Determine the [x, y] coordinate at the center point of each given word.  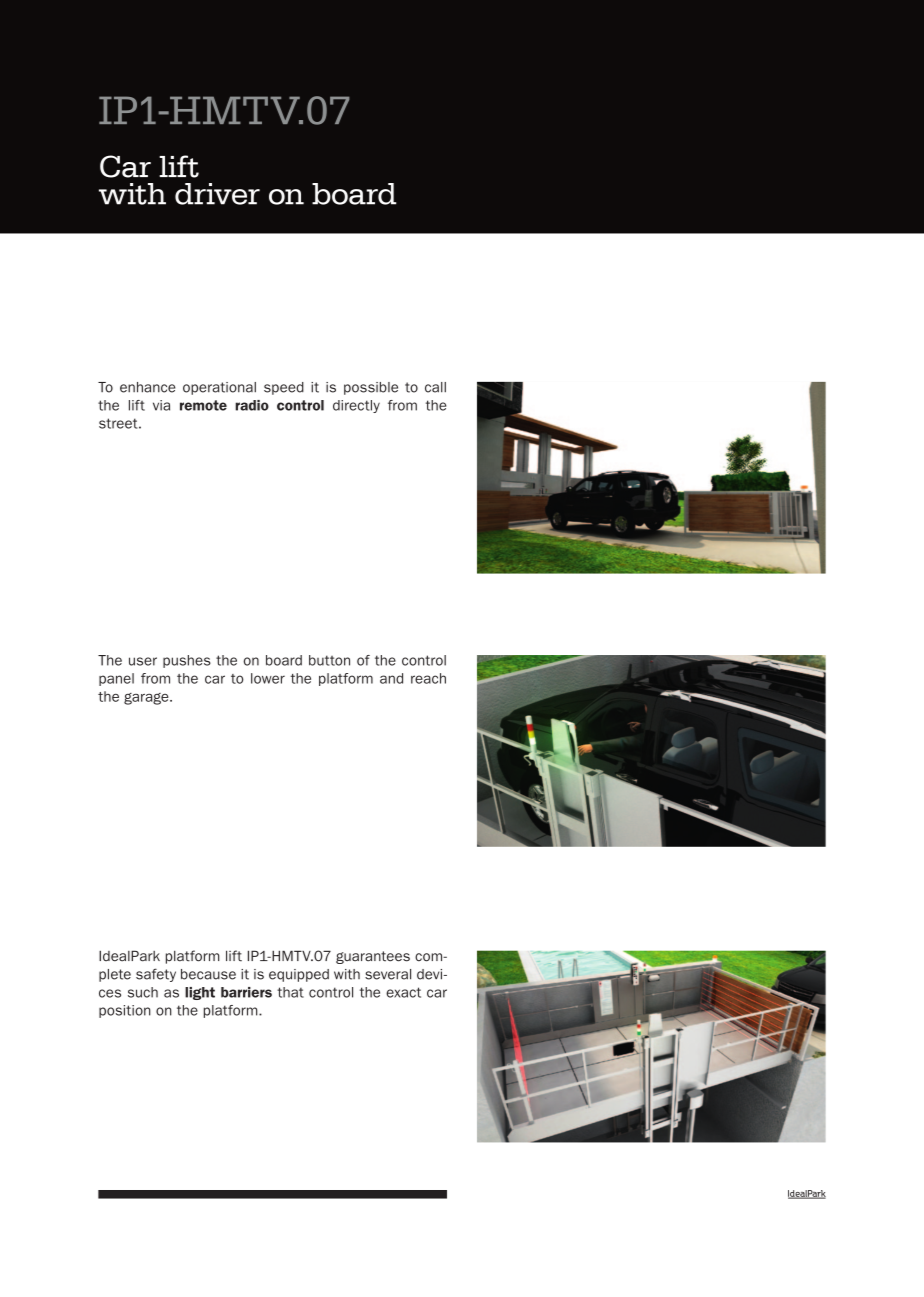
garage [147, 699]
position [125, 1011]
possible [371, 388]
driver [217, 194]
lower [268, 678]
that [290, 992]
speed [284, 388]
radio [252, 405]
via [161, 405]
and [391, 678]
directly [356, 406]
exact [403, 992]
